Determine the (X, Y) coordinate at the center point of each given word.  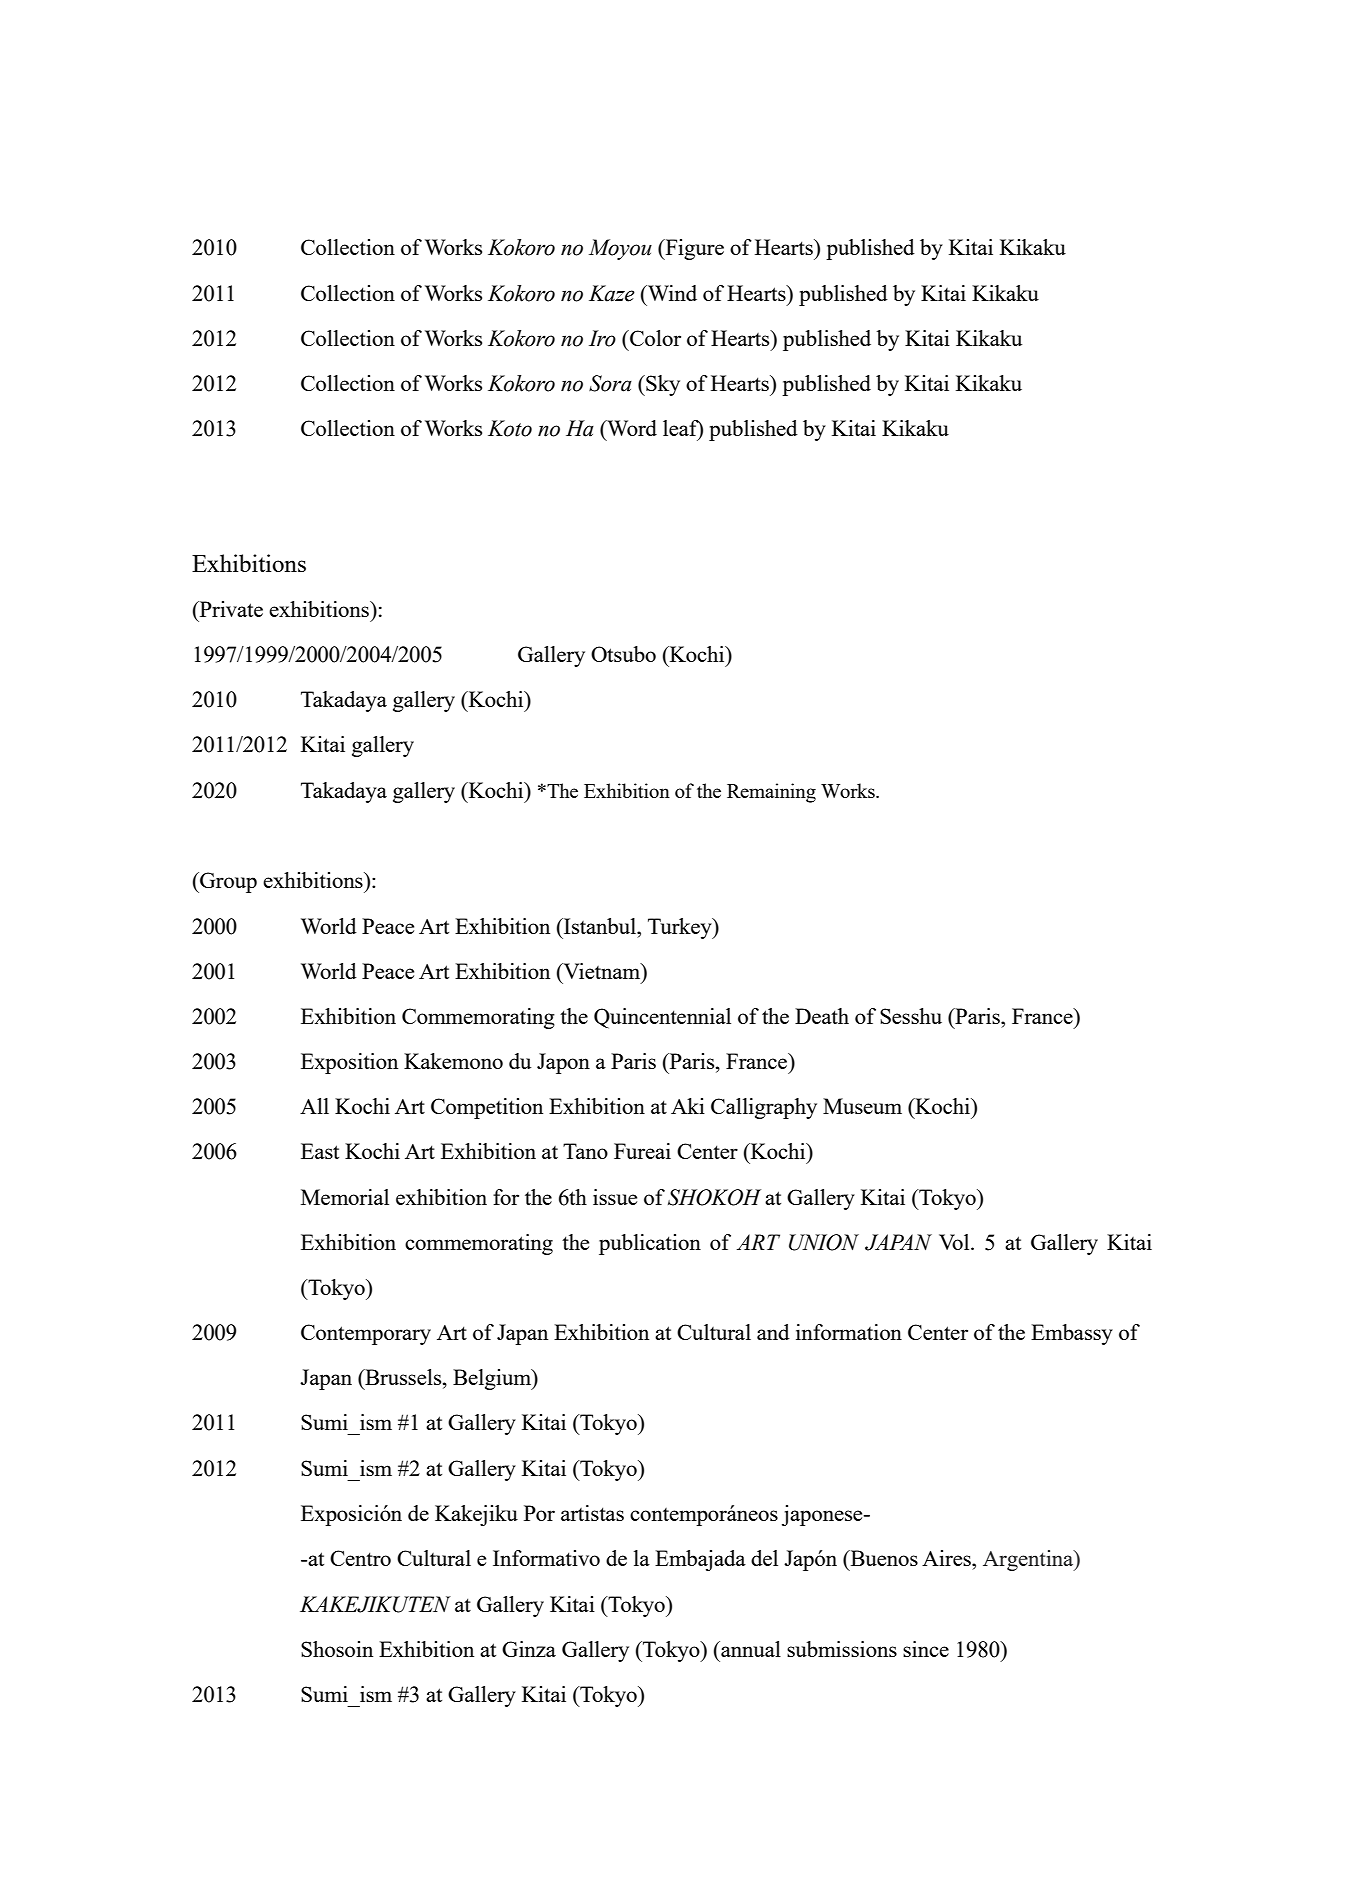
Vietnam (602, 971)
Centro (360, 1558)
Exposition (349, 1063)
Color (654, 338)
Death (822, 1016)
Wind (671, 293)
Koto (510, 428)
